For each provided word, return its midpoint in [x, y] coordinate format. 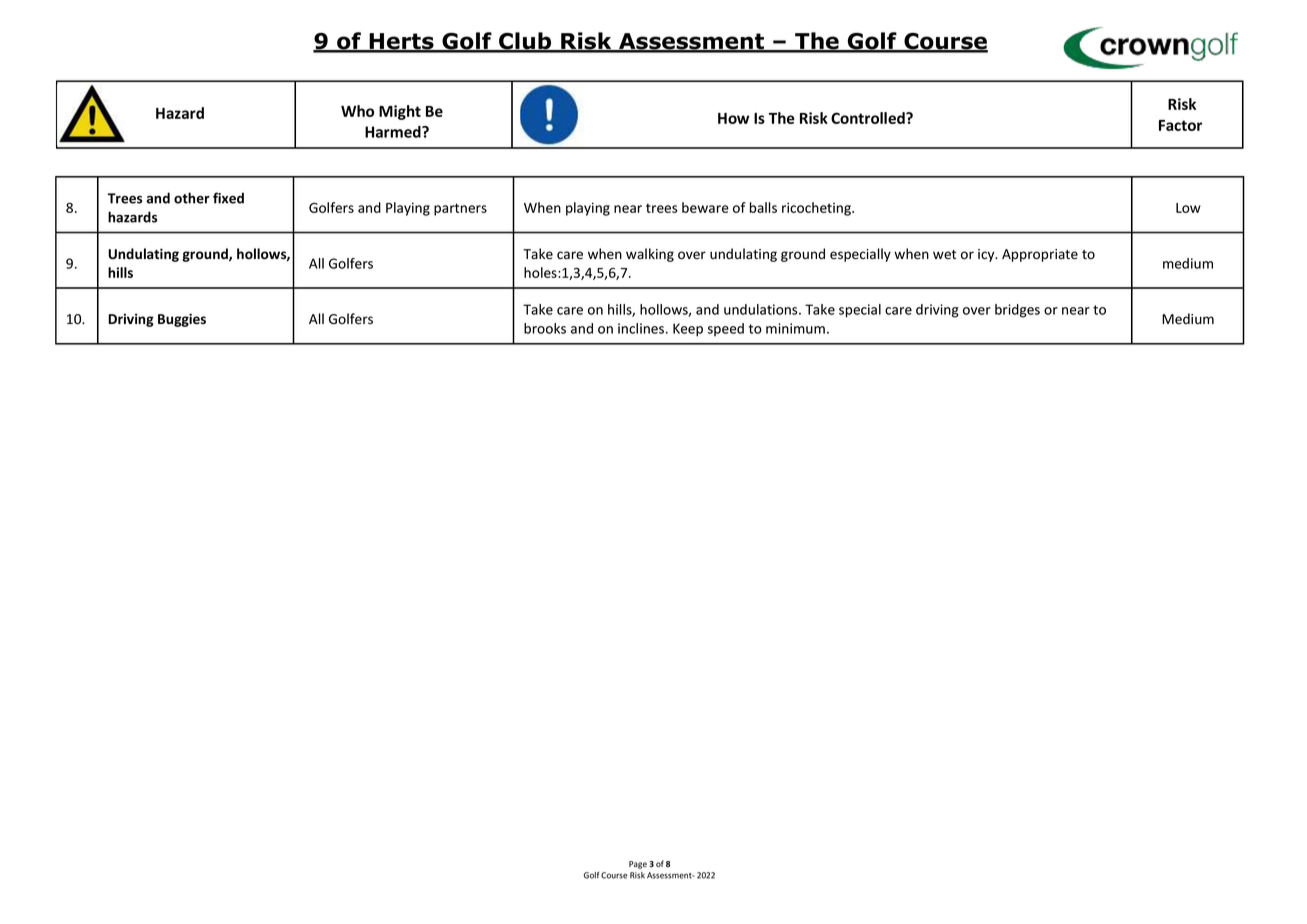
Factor [1180, 125]
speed [726, 329]
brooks [545, 328]
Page [638, 865]
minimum [795, 328]
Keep [688, 330]
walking [650, 255]
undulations [762, 309]
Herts [401, 42]
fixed [228, 198]
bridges [1017, 311]
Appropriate [1040, 255]
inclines [642, 328]
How [733, 118]
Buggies [182, 320]
